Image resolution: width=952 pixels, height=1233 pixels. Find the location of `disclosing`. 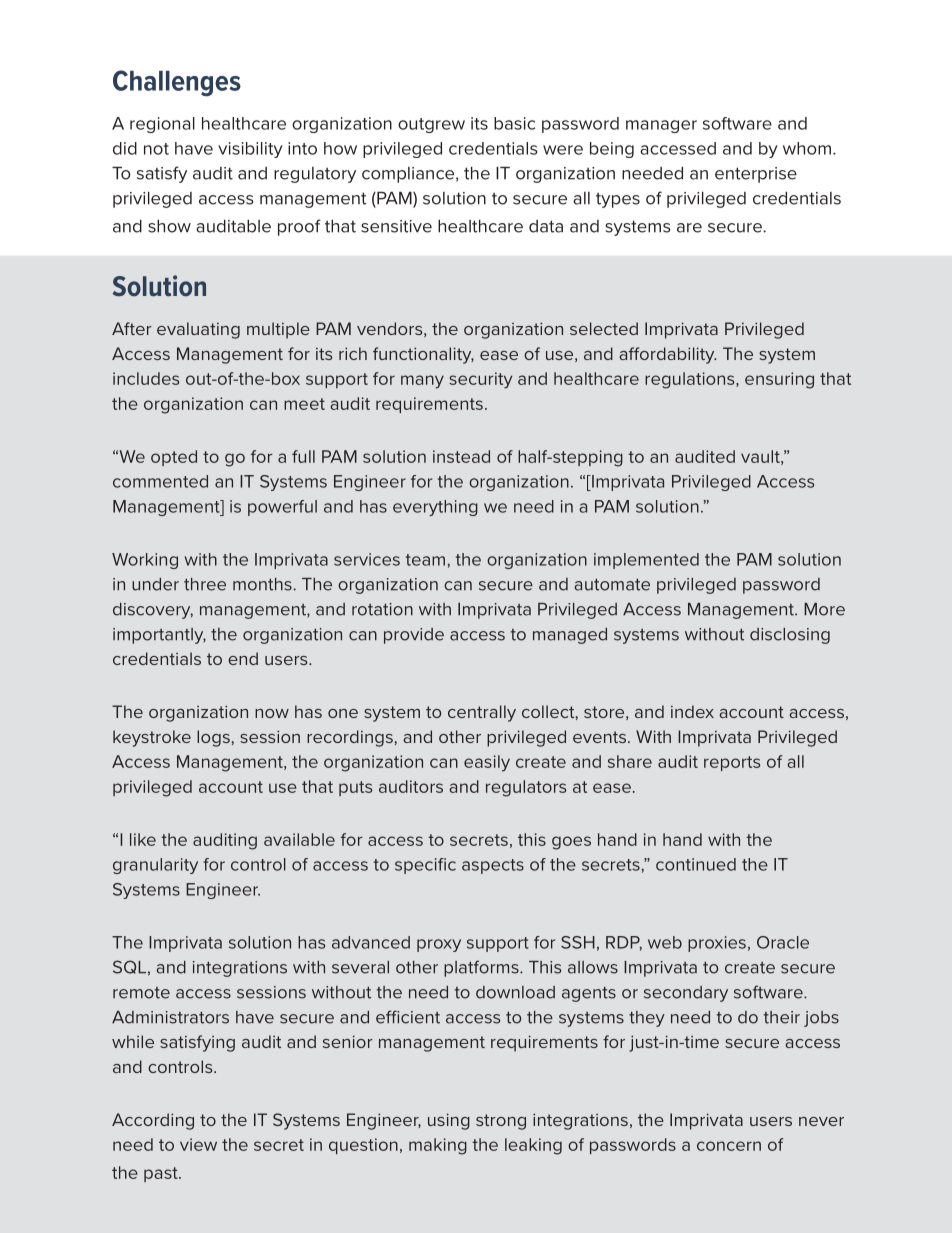

disclosing is located at coordinates (790, 636).
